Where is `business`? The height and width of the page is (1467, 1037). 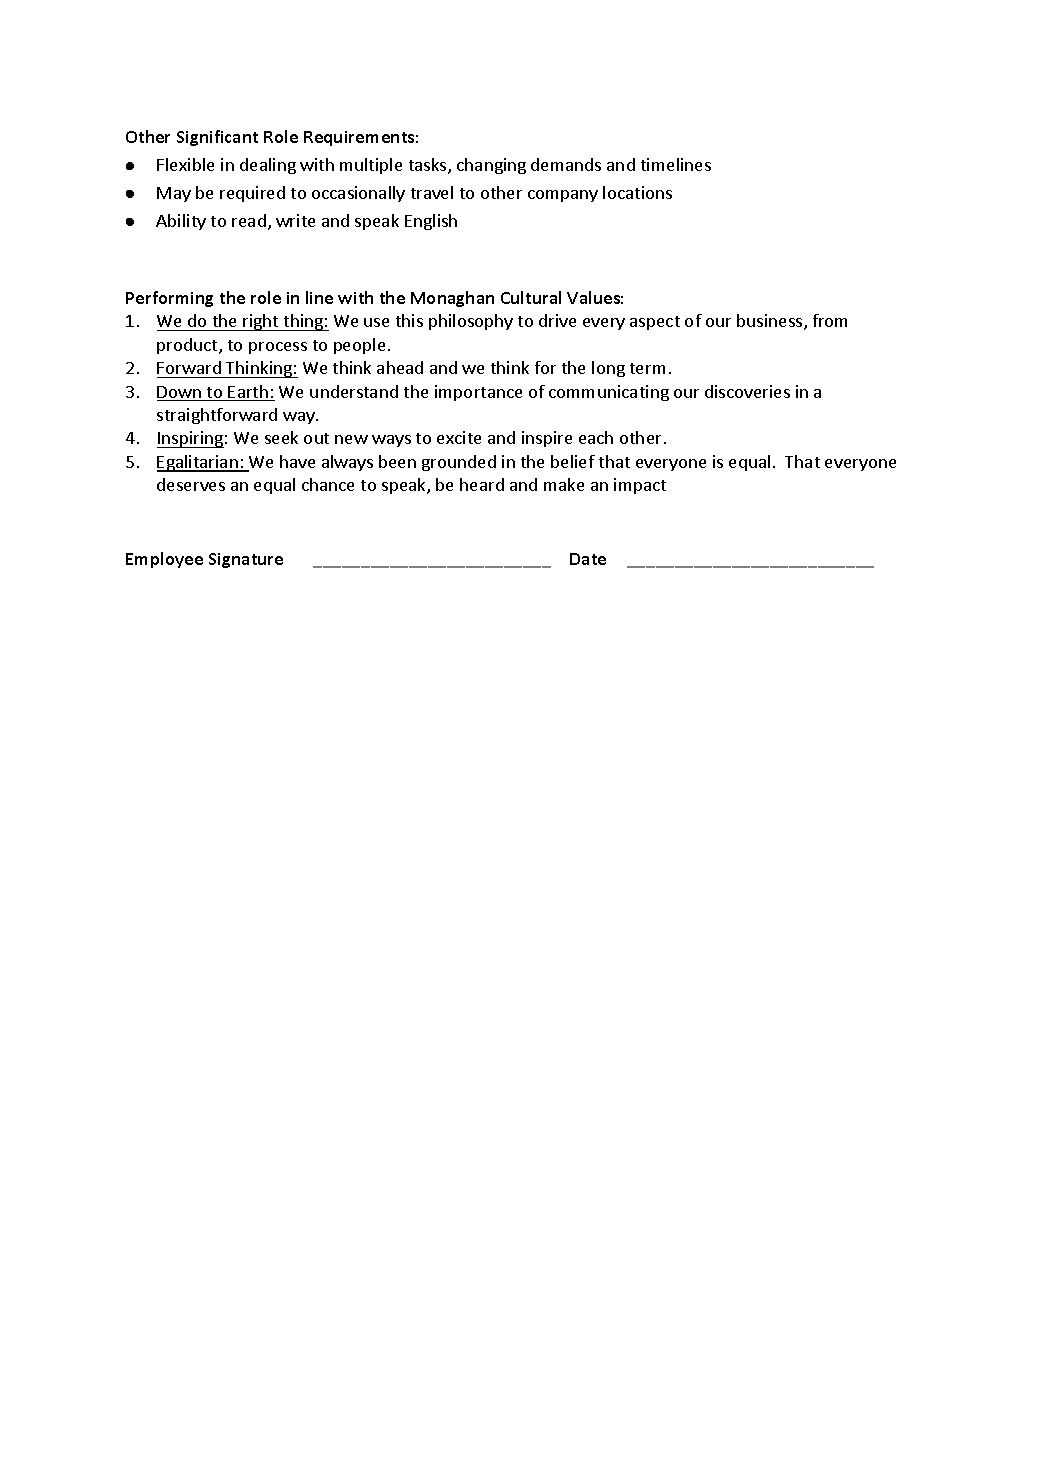 business is located at coordinates (771, 322).
